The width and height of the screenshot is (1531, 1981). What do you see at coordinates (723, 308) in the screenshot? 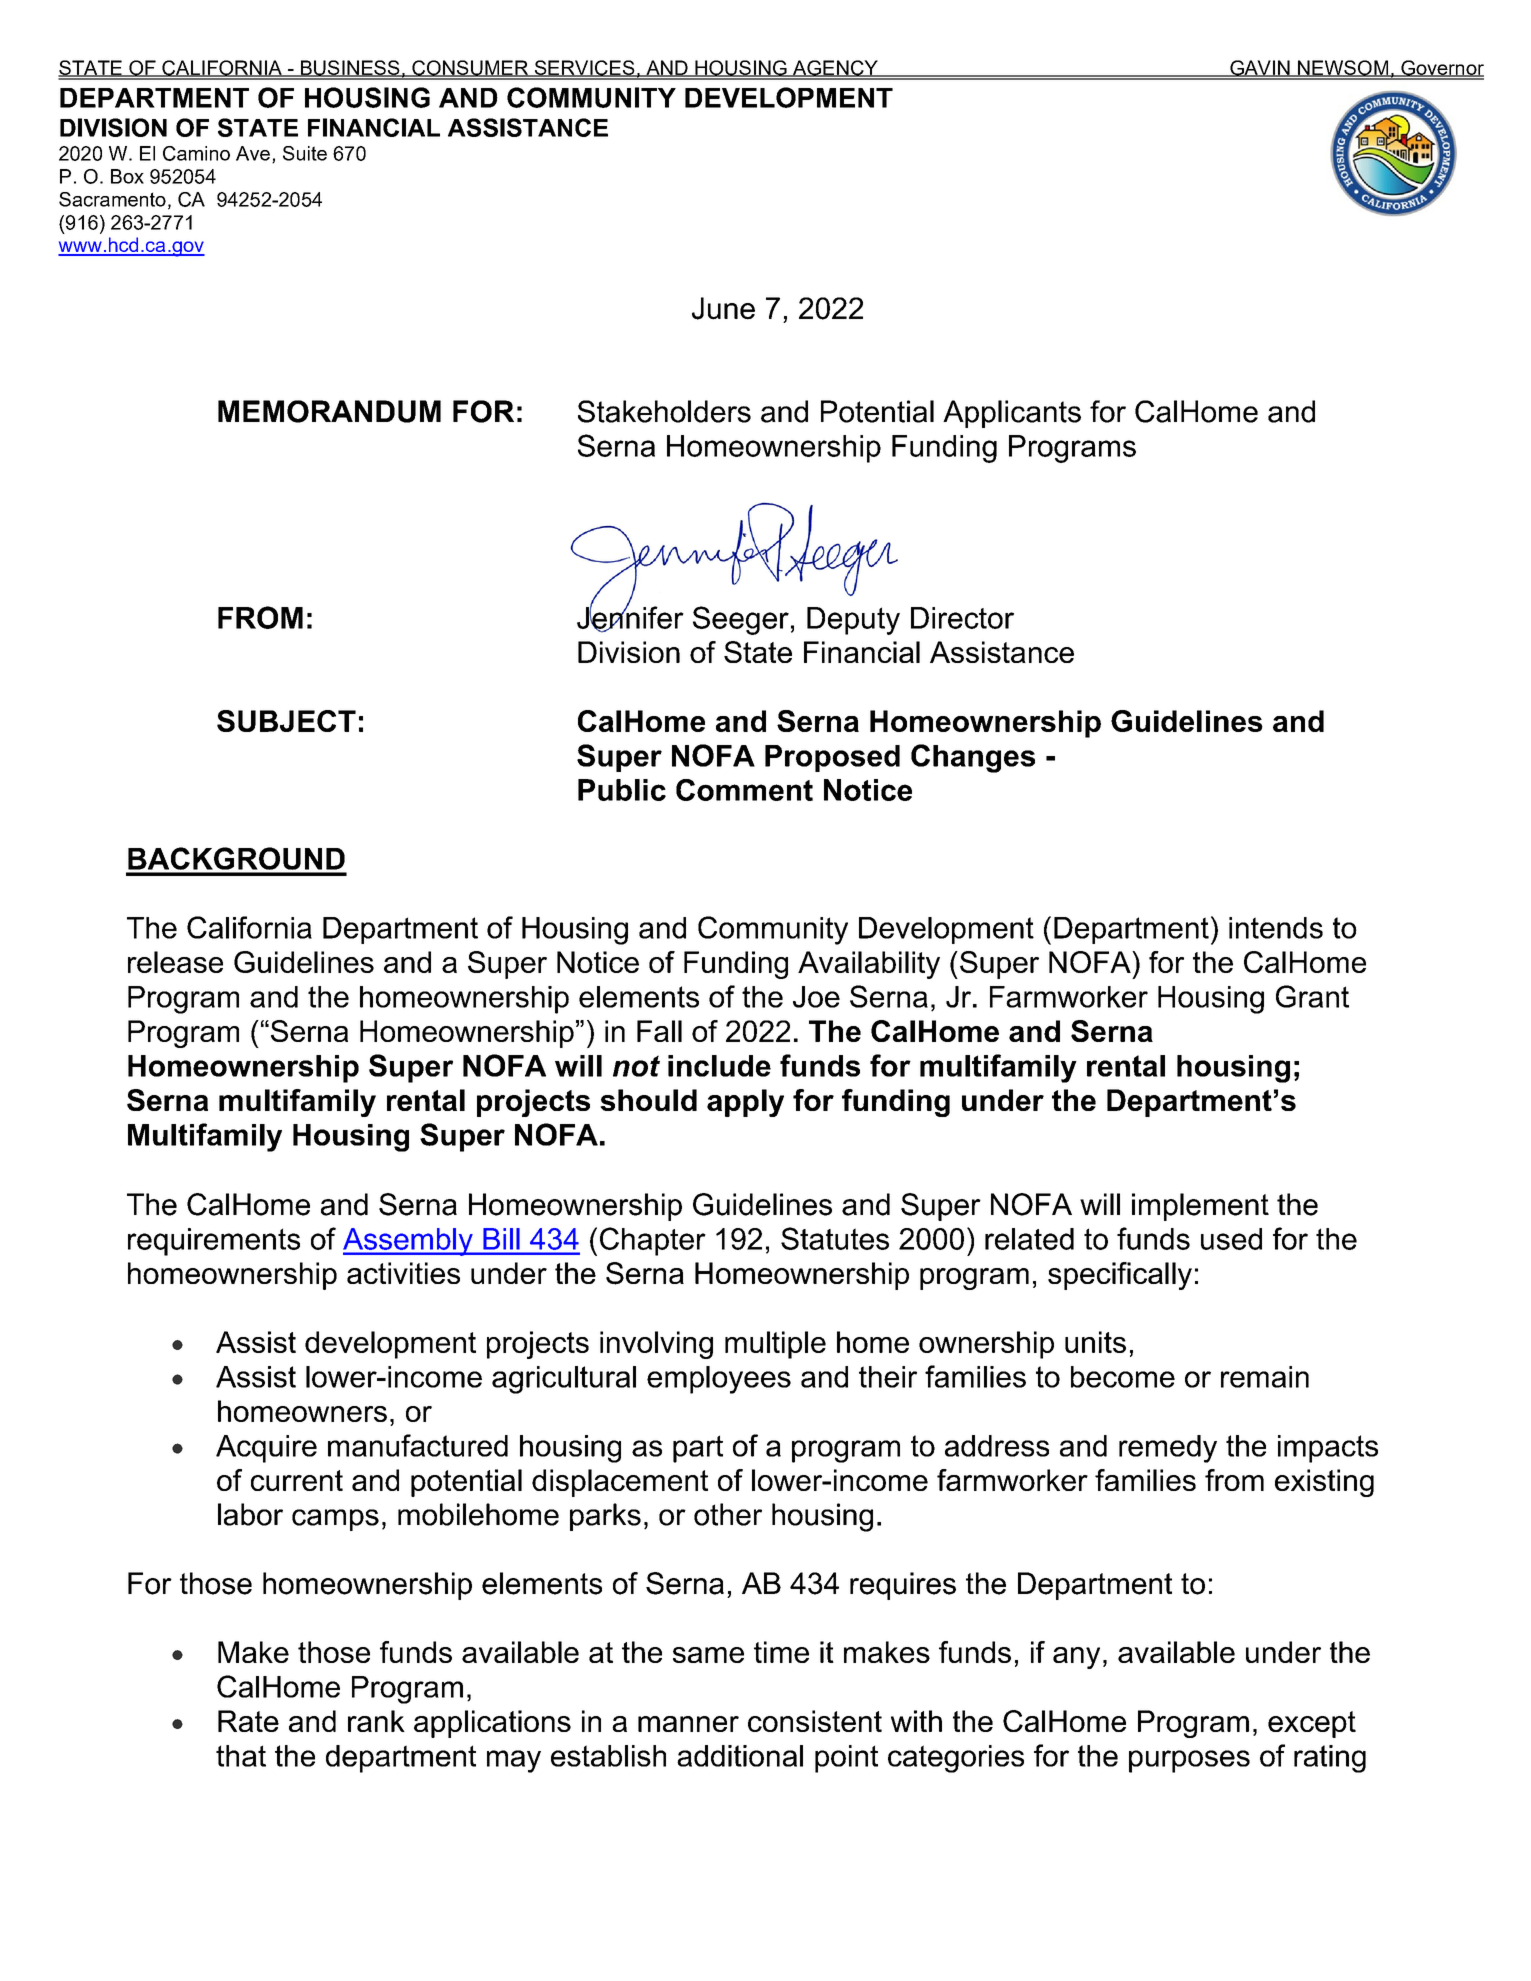
I see `June` at bounding box center [723, 308].
